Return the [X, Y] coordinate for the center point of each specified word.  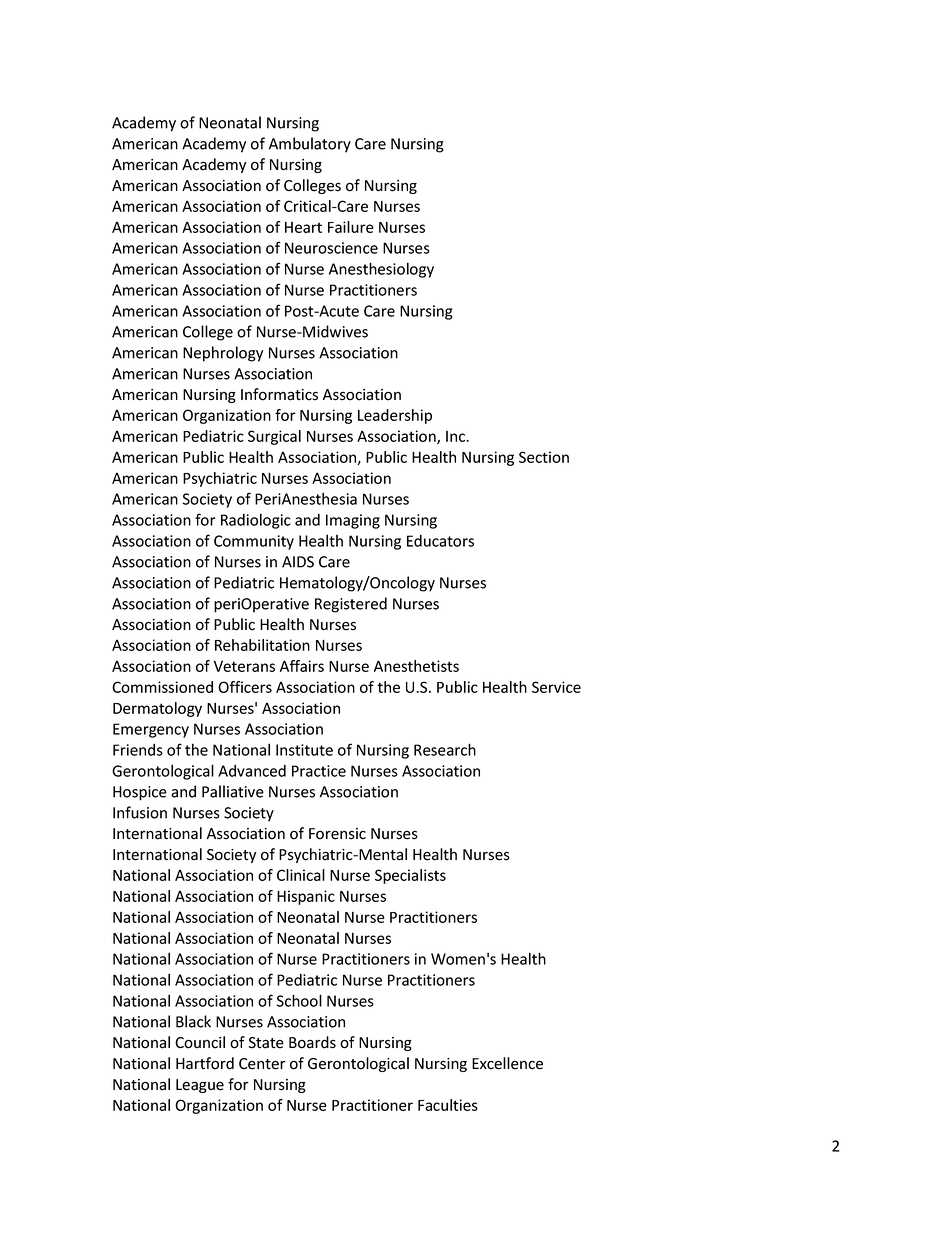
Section [544, 457]
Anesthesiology [381, 270]
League [200, 1086]
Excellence [507, 1063]
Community [254, 542]
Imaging [353, 521]
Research [445, 749]
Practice [319, 771]
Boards [312, 1042]
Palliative [233, 791]
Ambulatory [310, 145]
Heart [303, 227]
